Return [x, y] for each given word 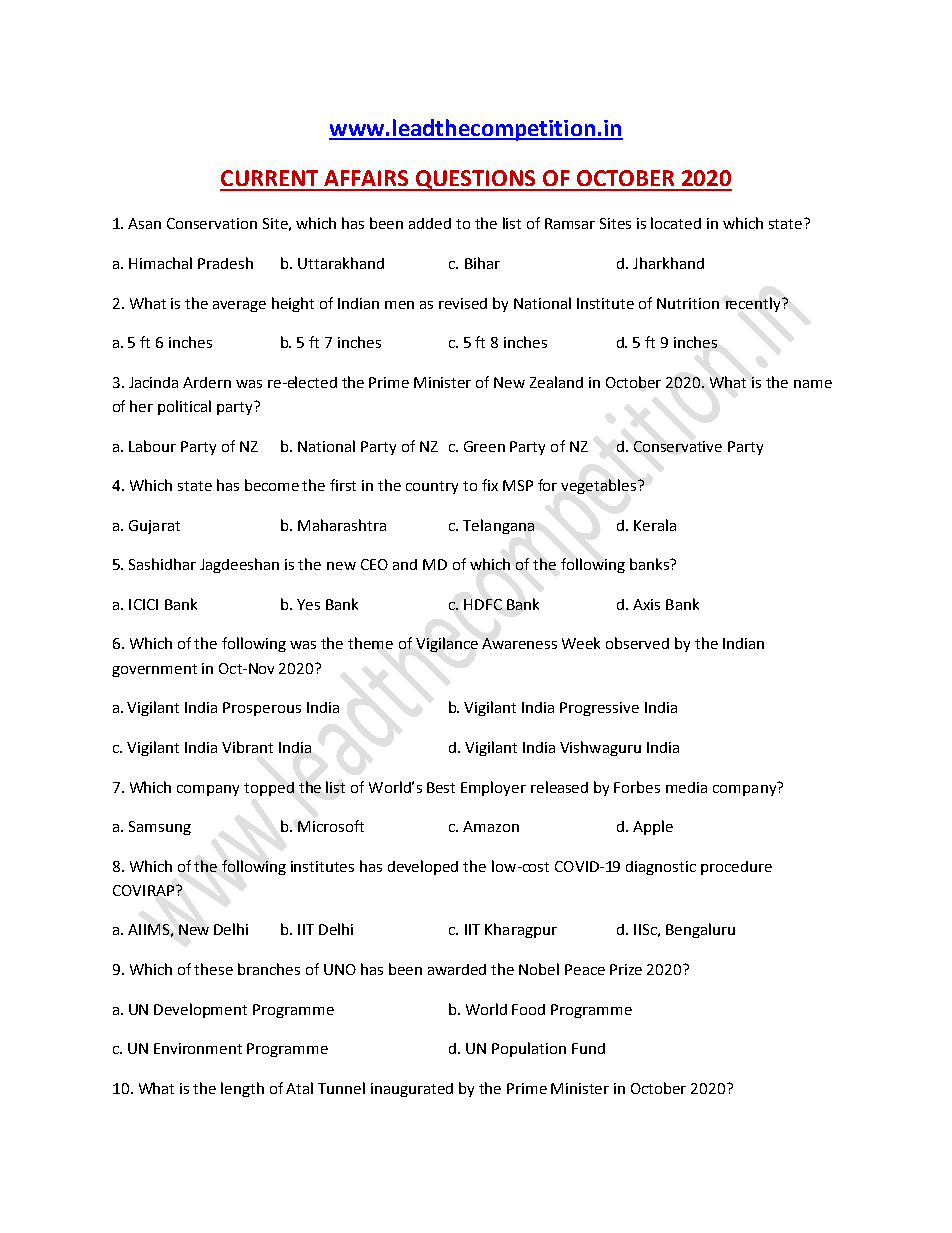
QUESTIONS [476, 180]
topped [269, 789]
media [686, 787]
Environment [198, 1048]
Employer [493, 788]
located [676, 223]
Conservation [212, 223]
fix [490, 485]
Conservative [678, 446]
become [272, 485]
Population [529, 1049]
